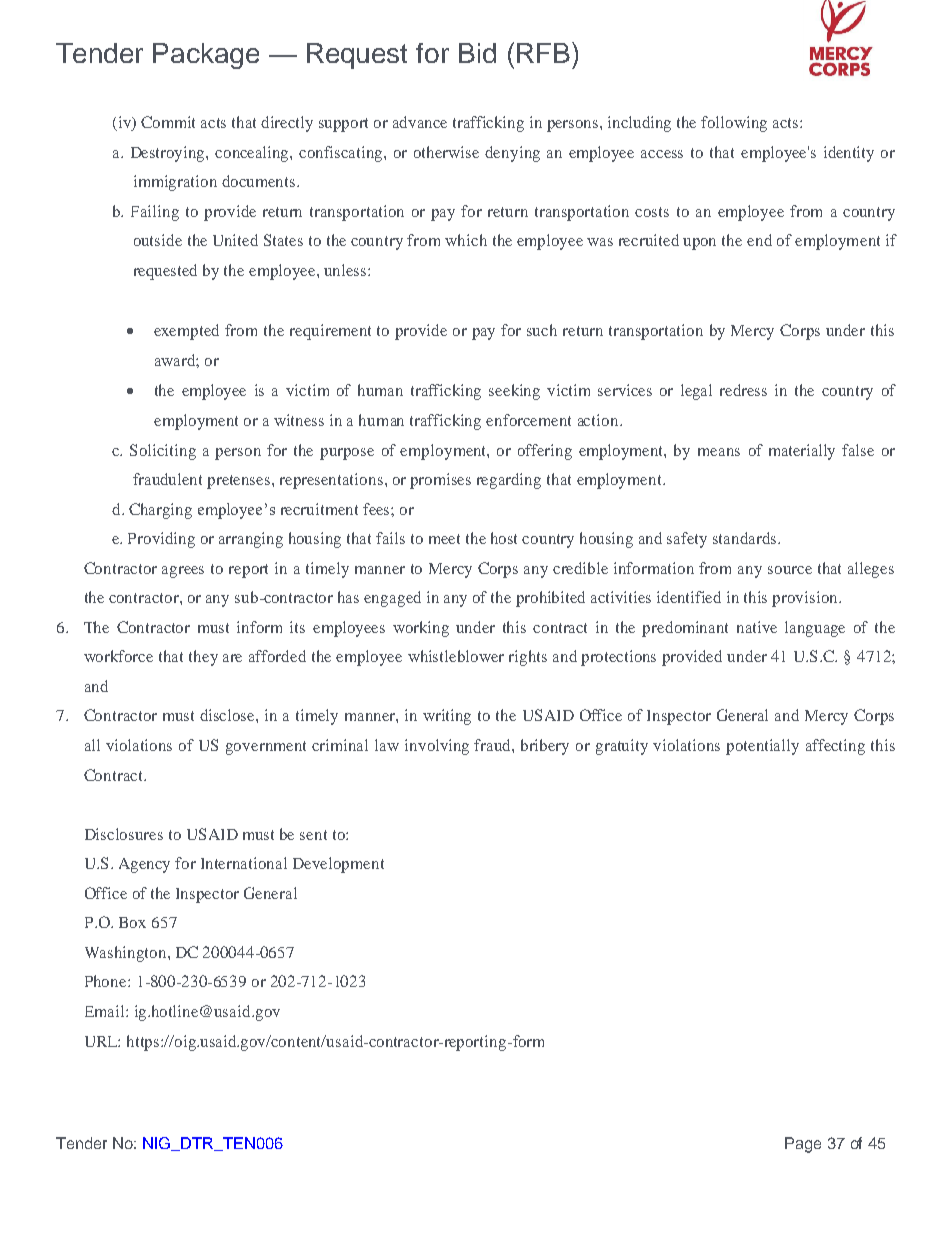 The width and height of the screenshot is (952, 1233). Describe the element at coordinates (186, 332) in the screenshot. I see `exempted` at that location.
